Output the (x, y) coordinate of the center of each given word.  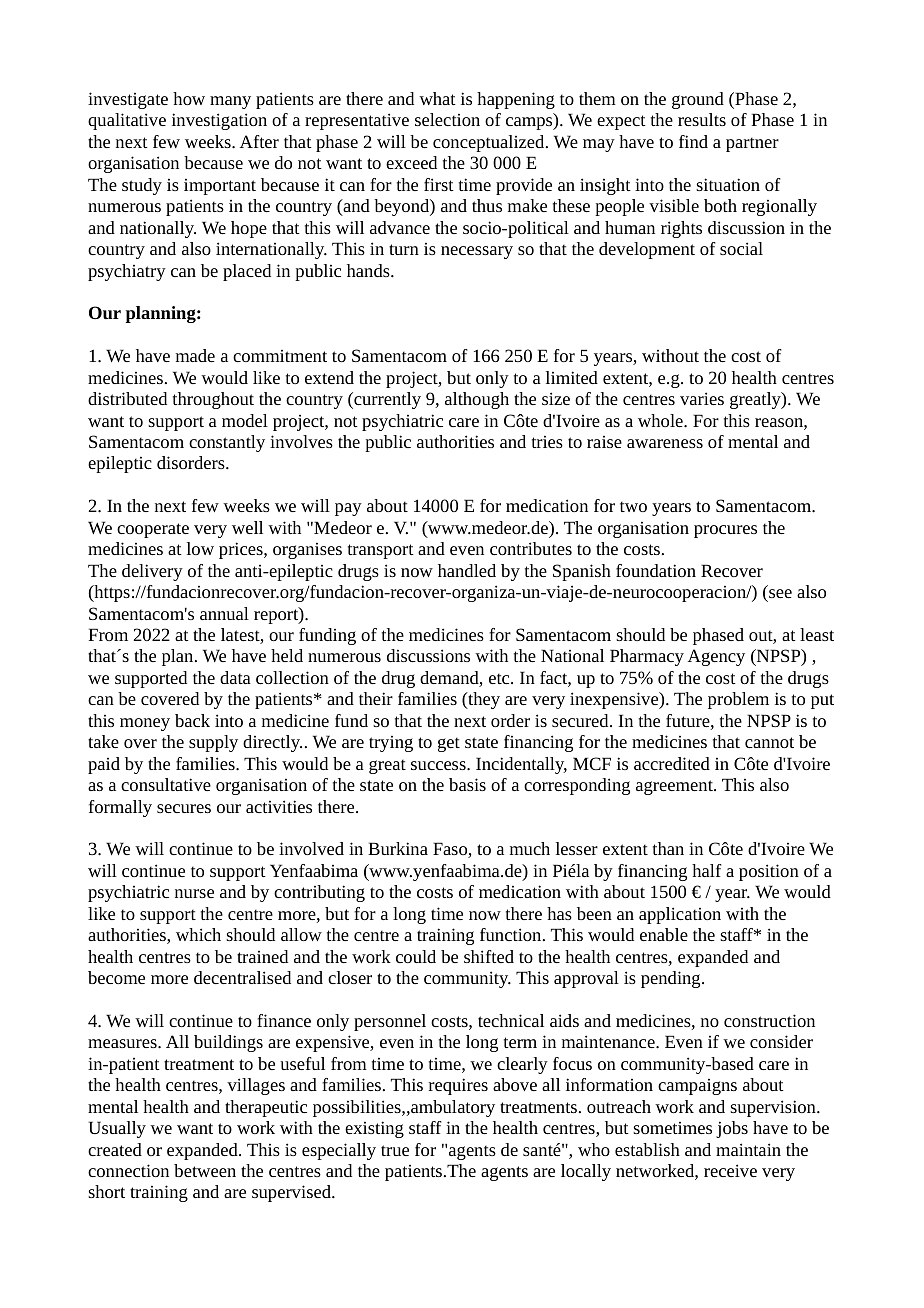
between (205, 1170)
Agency (716, 657)
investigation (219, 121)
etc (500, 678)
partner (752, 144)
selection (447, 119)
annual (224, 613)
